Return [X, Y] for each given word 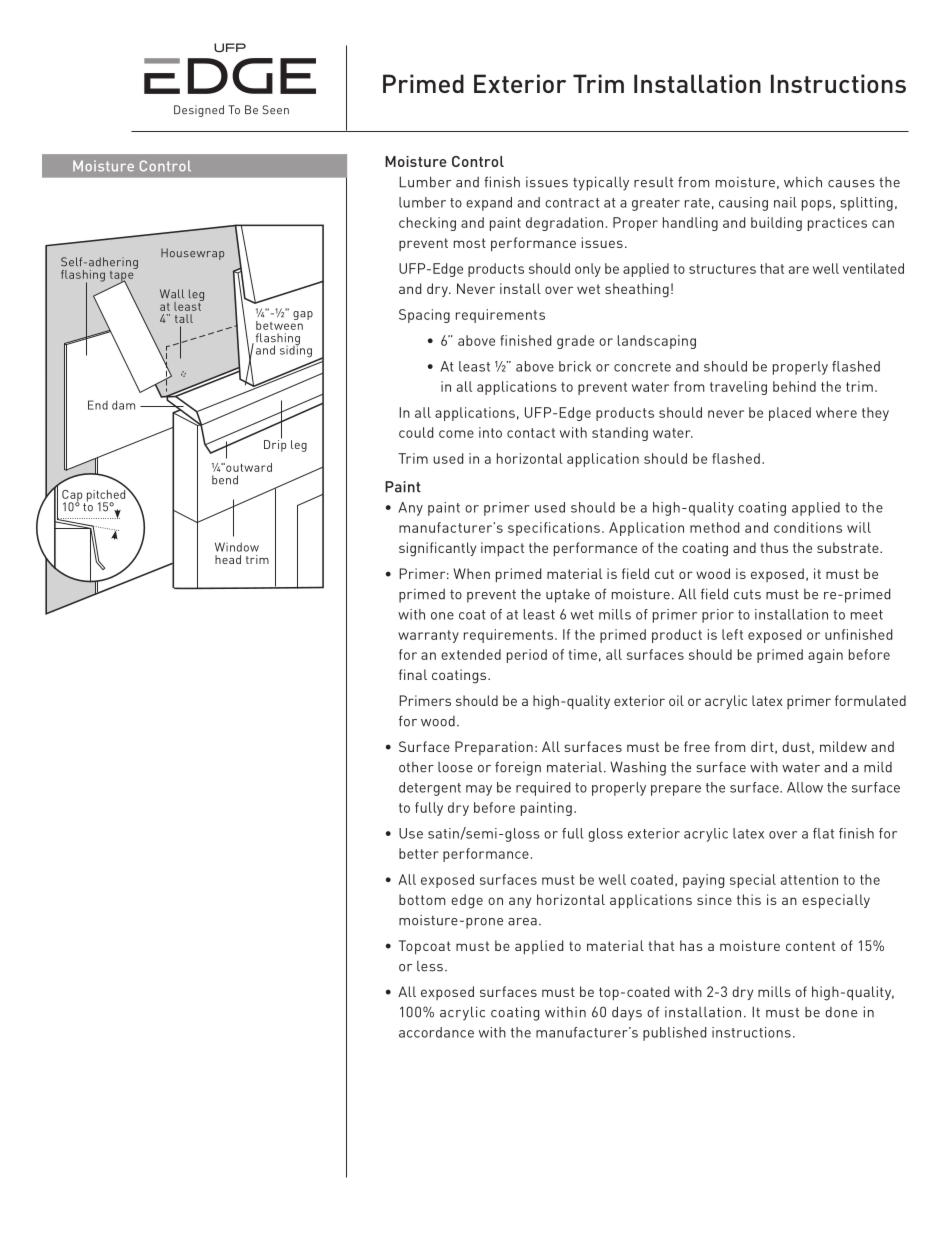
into [490, 432]
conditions [808, 527]
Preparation [494, 748]
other [416, 767]
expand [489, 204]
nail [785, 202]
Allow [805, 787]
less [430, 966]
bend [225, 480]
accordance [436, 1032]
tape [123, 276]
